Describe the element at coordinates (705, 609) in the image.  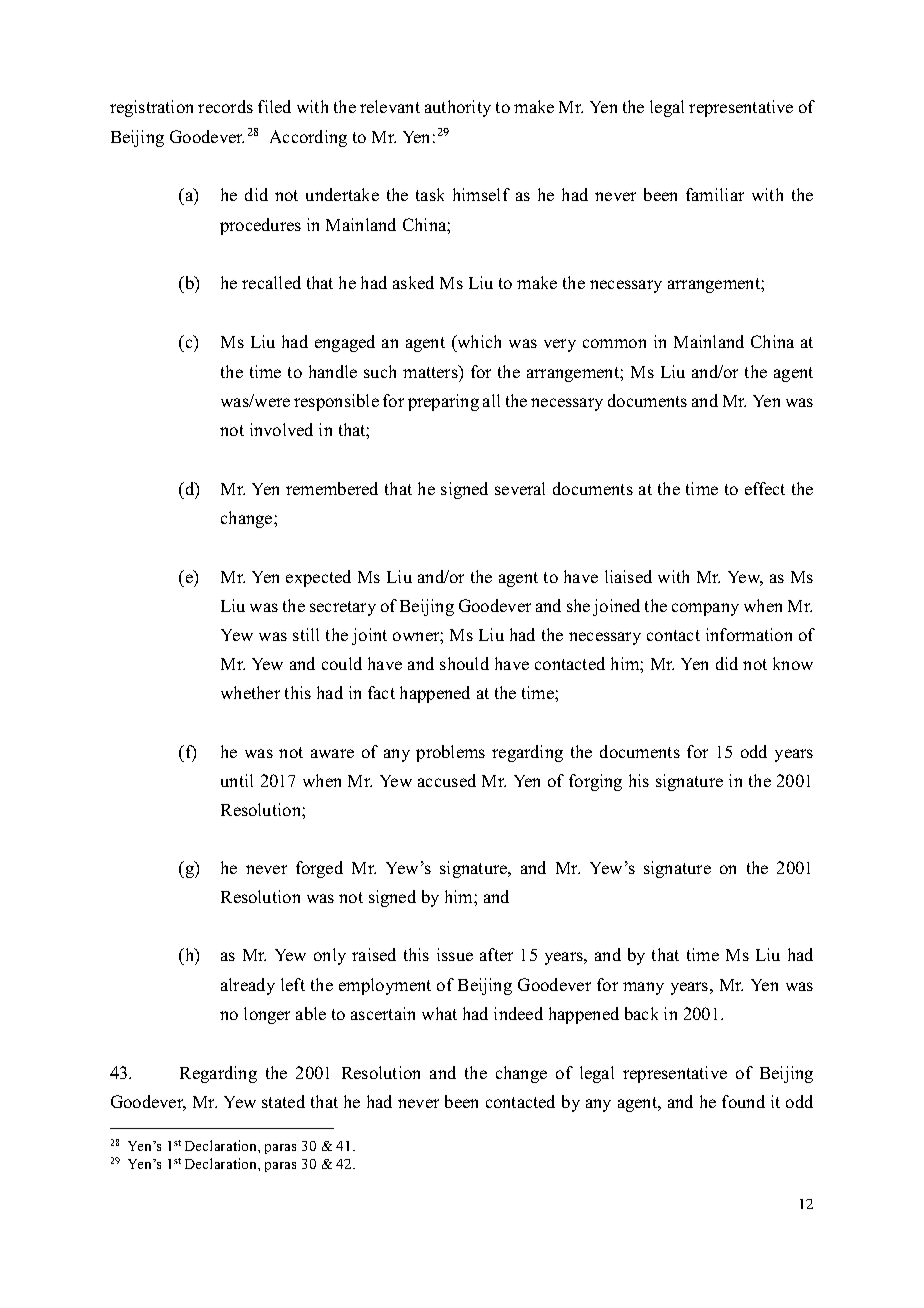
I see `company` at that location.
